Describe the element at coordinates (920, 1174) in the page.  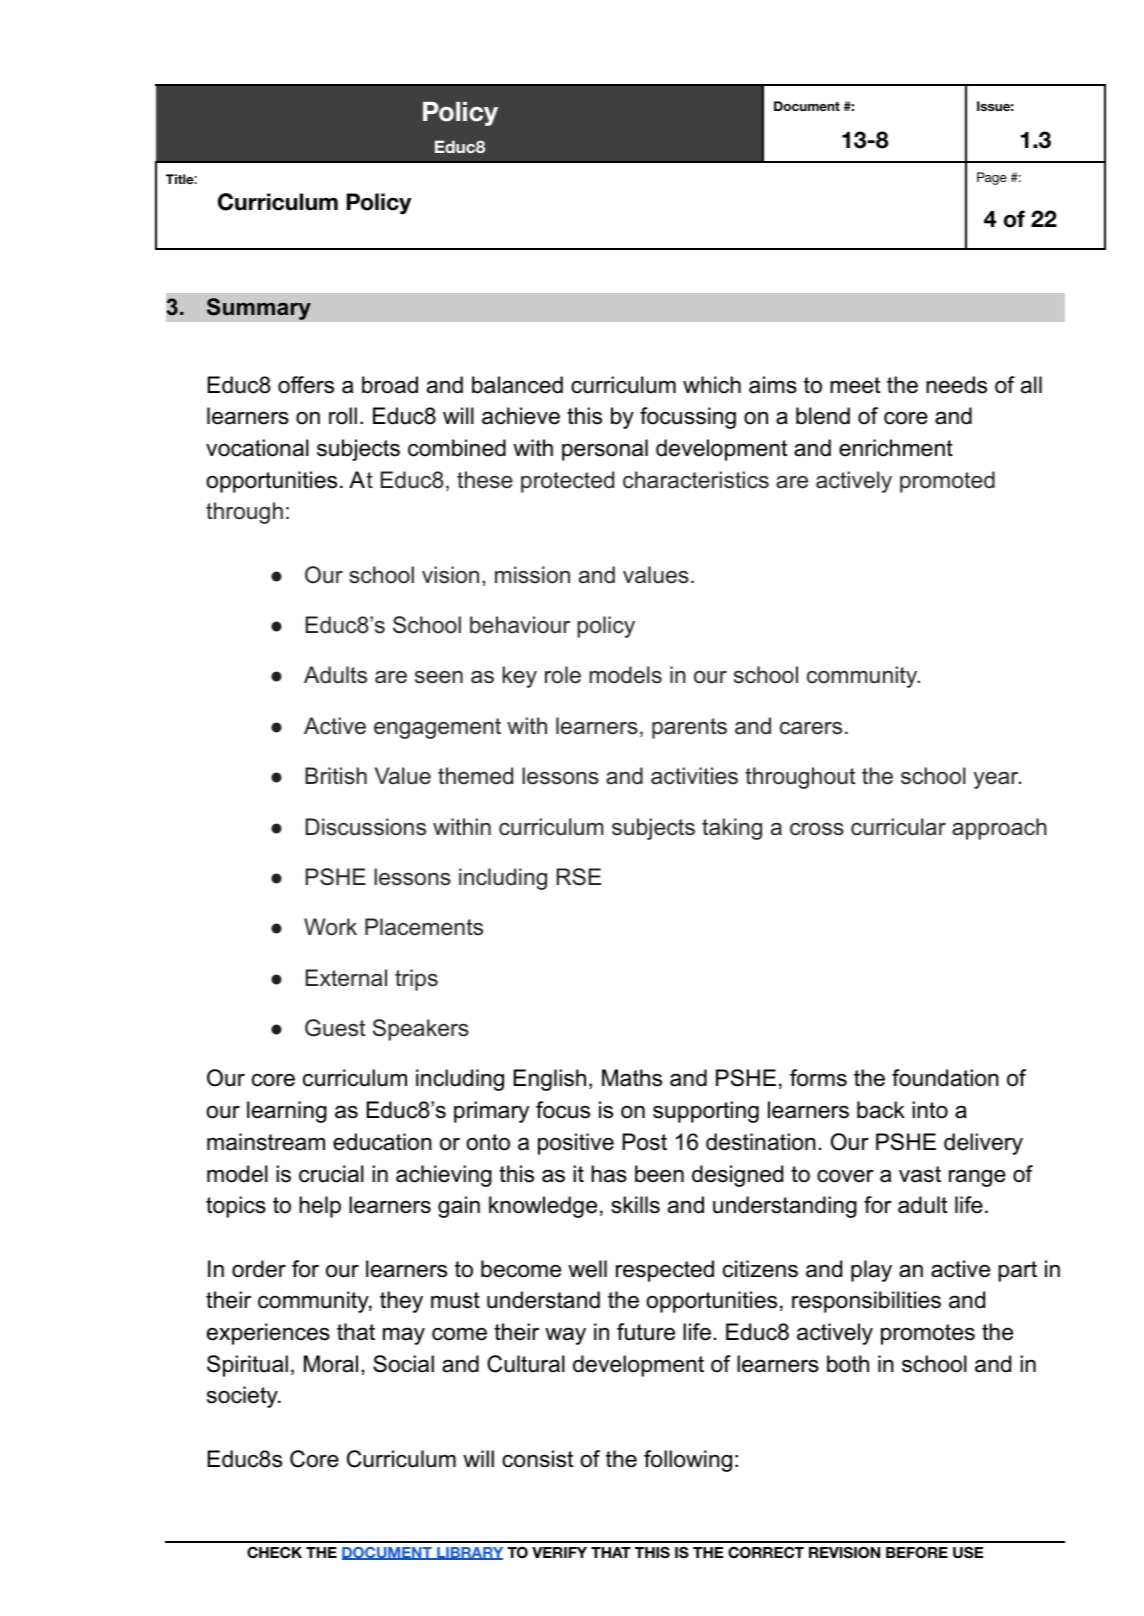
I see `vast` at that location.
